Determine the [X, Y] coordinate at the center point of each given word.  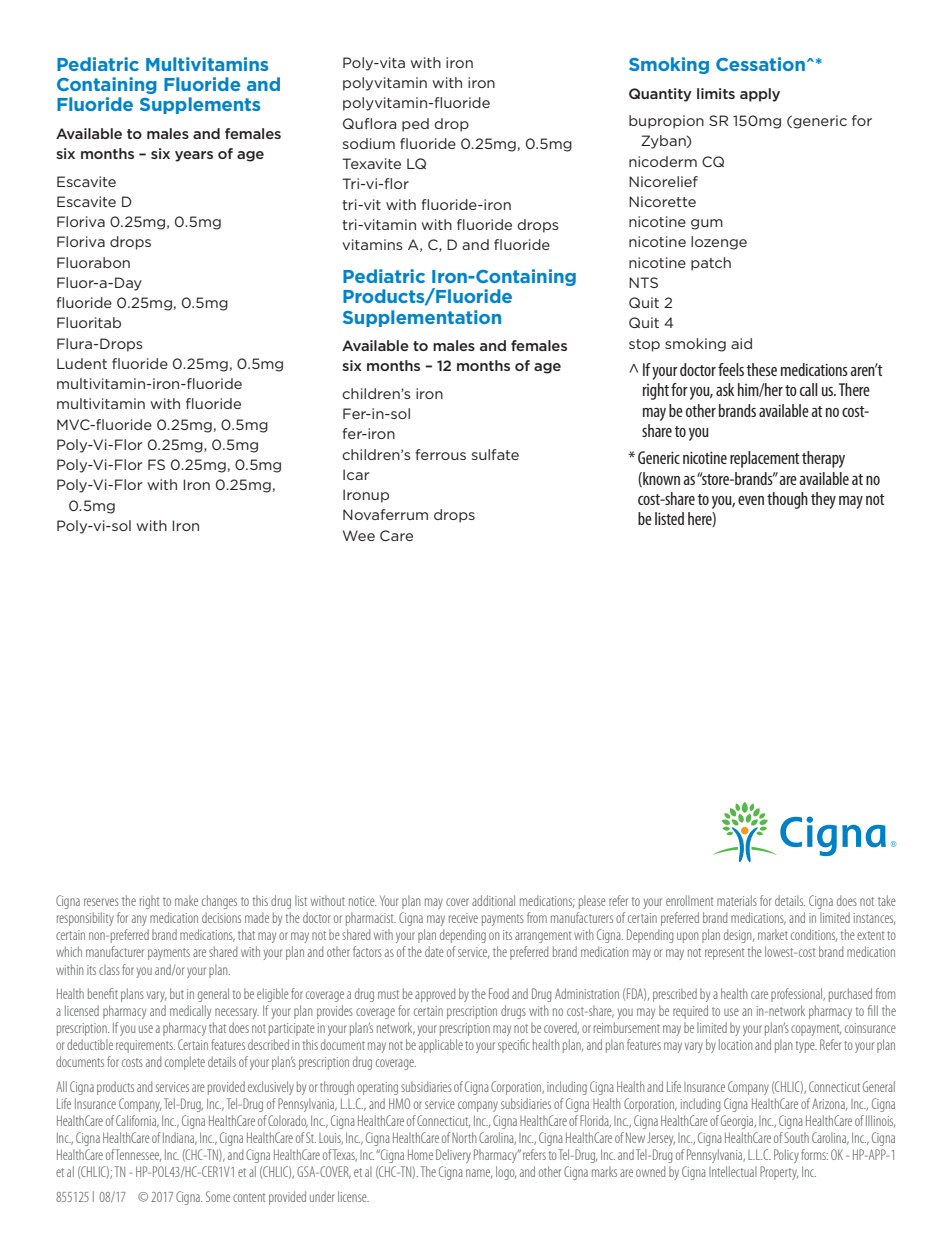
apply [760, 95]
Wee [359, 535]
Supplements [200, 105]
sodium [369, 143]
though [787, 500]
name [479, 1174]
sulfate [495, 454]
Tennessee [138, 1155]
